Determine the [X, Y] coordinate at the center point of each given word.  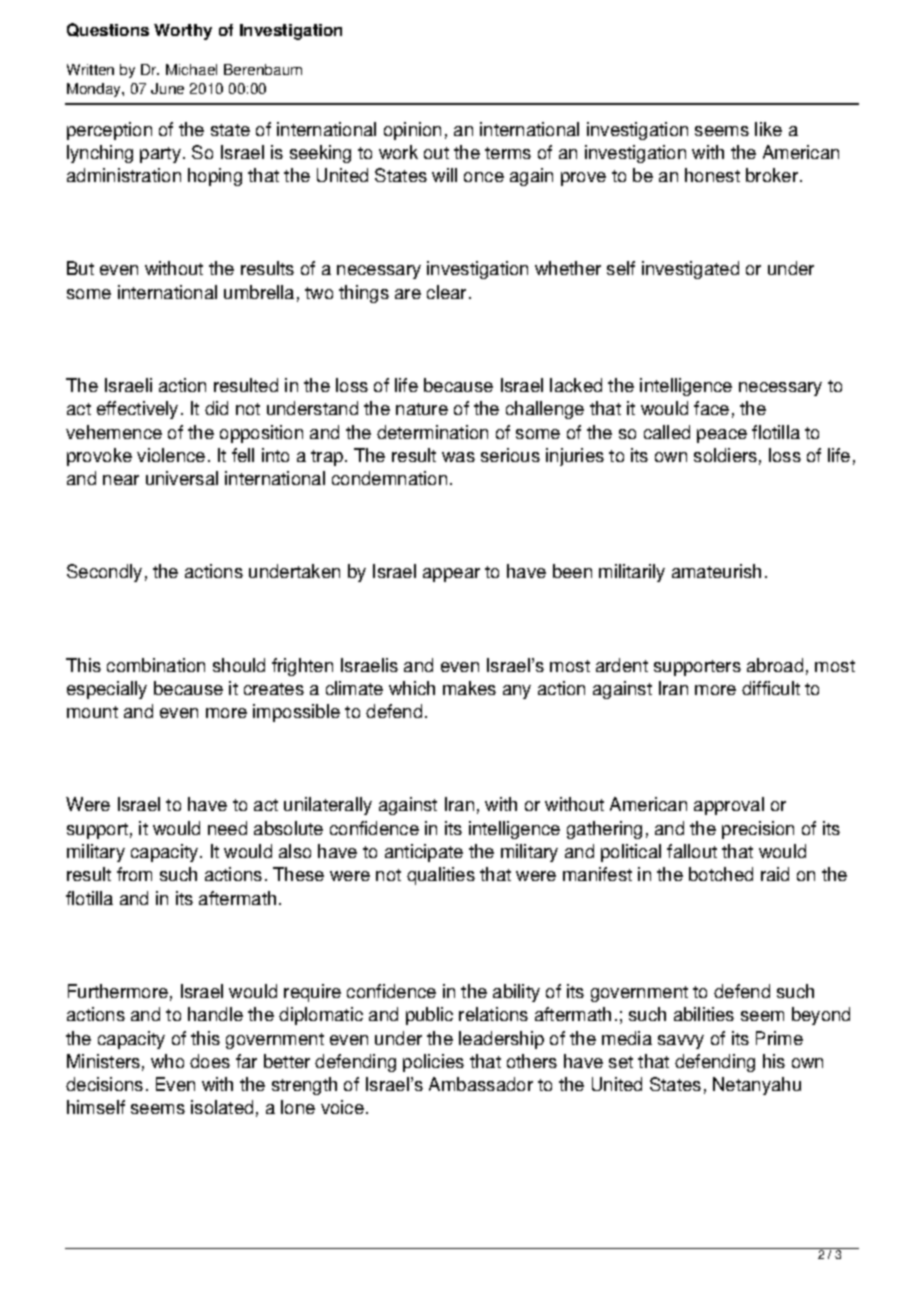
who [167, 1061]
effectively [137, 410]
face [711, 408]
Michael [191, 69]
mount [92, 712]
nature [422, 409]
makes [469, 688]
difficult [771, 688]
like [768, 129]
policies [433, 1063]
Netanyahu [757, 1086]
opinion [412, 131]
